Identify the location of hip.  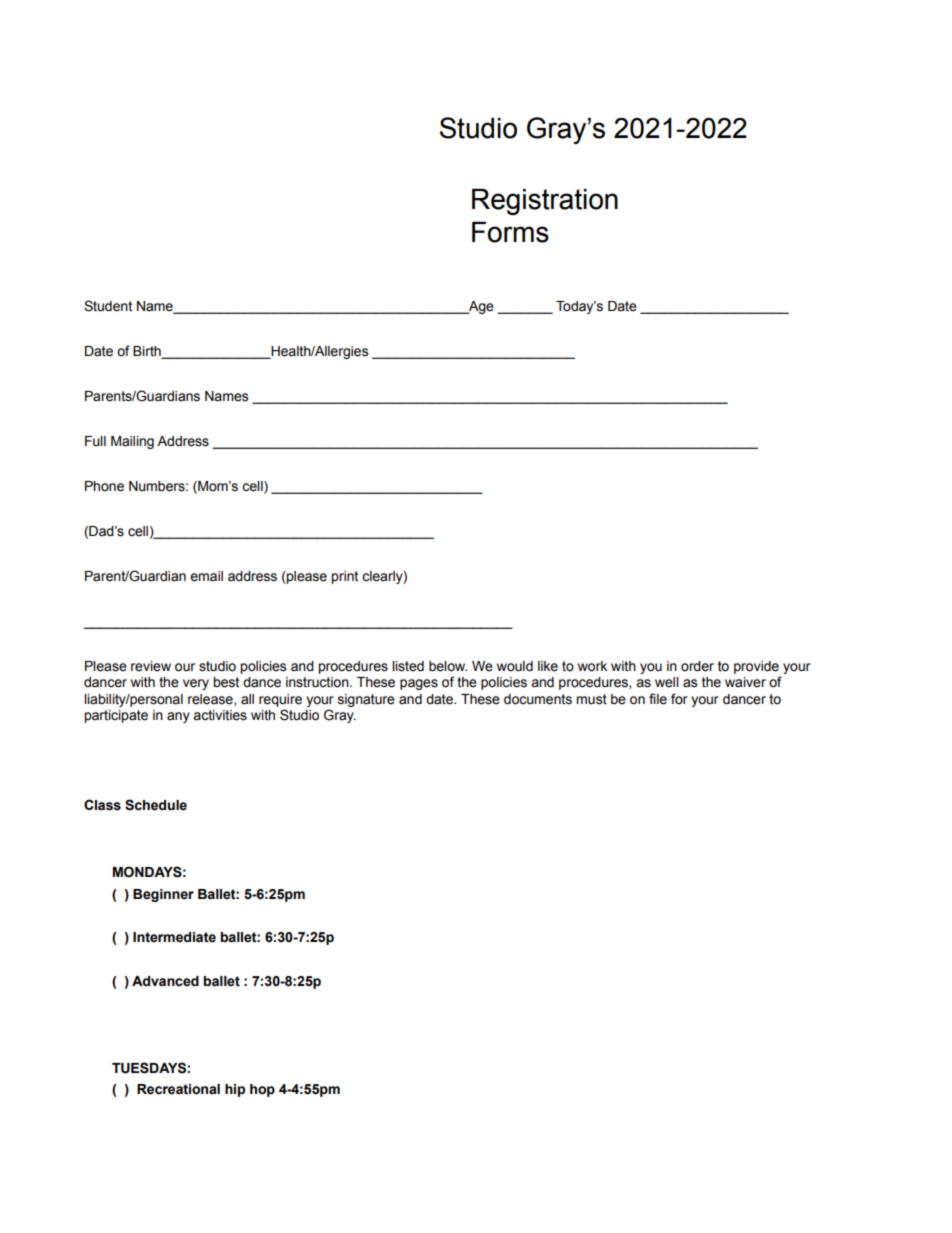
(235, 1090).
